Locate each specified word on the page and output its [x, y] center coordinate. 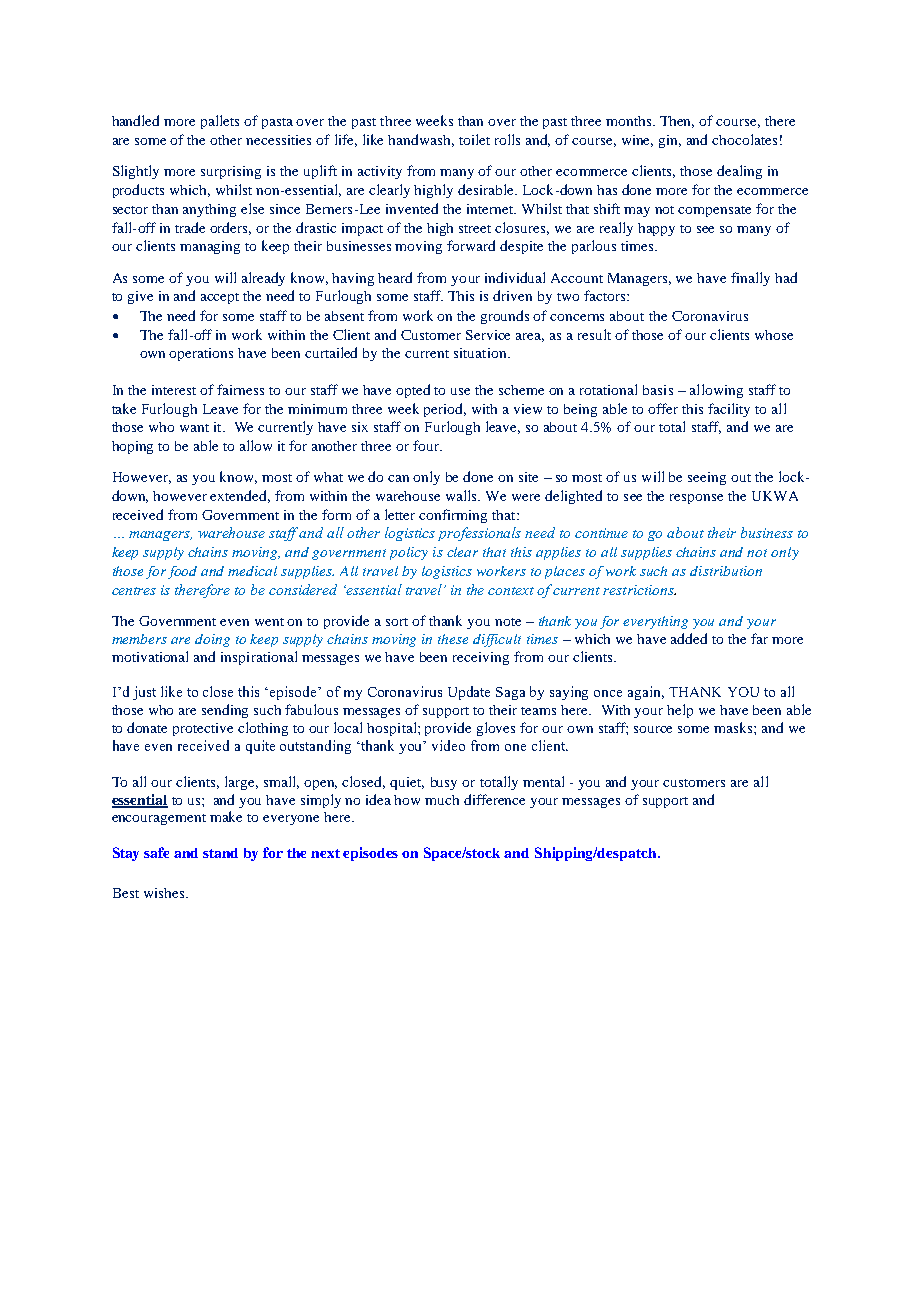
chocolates [744, 139]
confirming [453, 516]
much [442, 800]
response [696, 499]
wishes [165, 893]
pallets [220, 122]
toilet [474, 139]
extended [240, 496]
